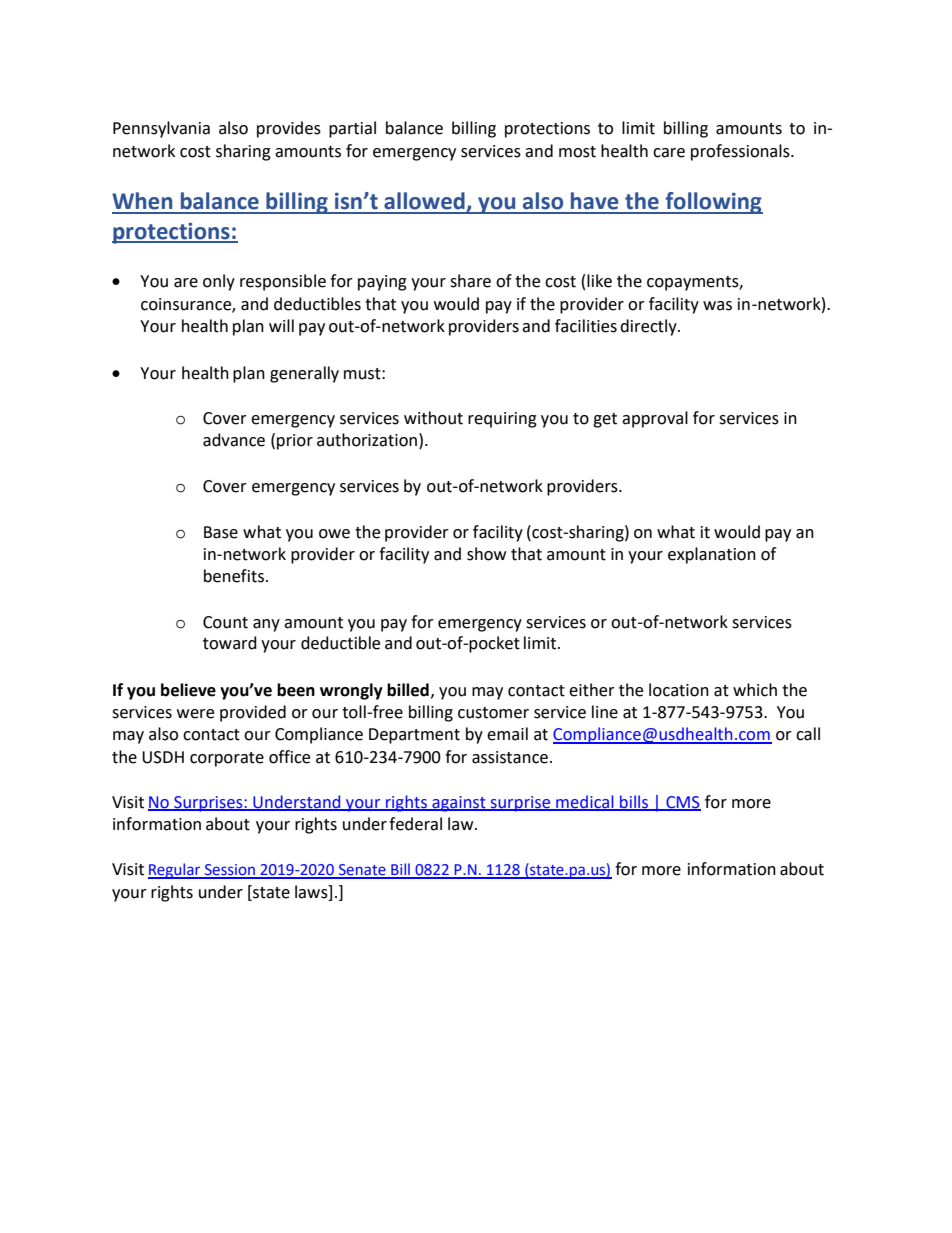  I want to click on requiring, so click(502, 420).
